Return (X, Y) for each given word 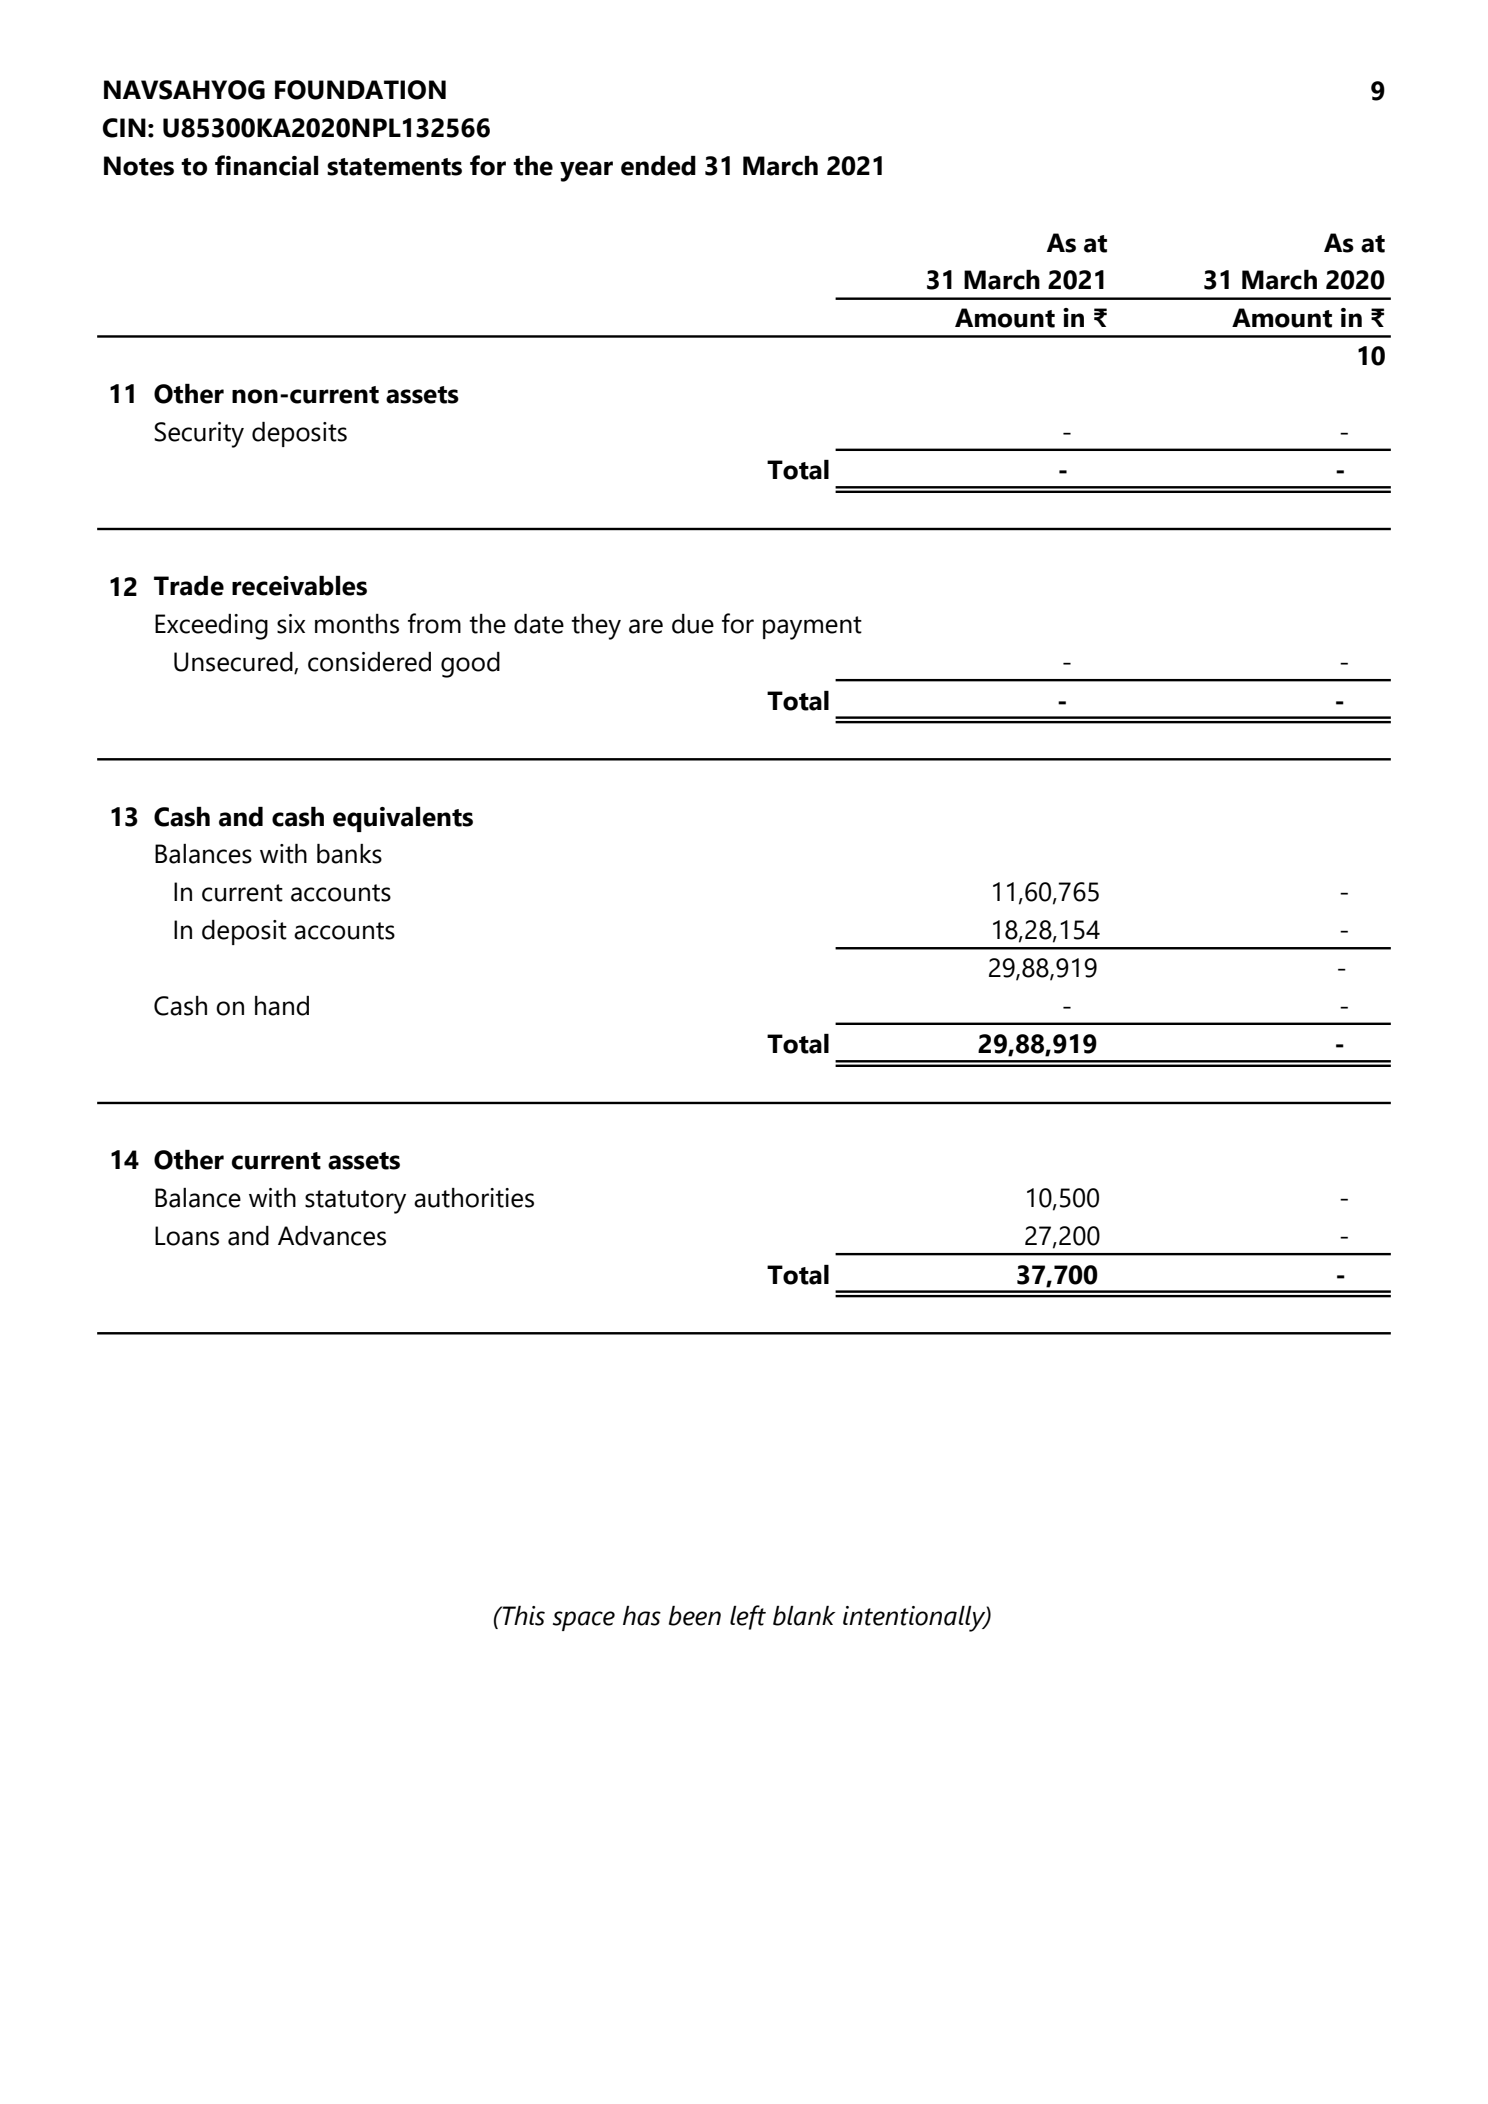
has (642, 1616)
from (434, 623)
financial (266, 165)
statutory (355, 1202)
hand (282, 1006)
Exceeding (211, 627)
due (693, 624)
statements (394, 167)
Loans (187, 1236)
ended (658, 166)
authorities (474, 1198)
